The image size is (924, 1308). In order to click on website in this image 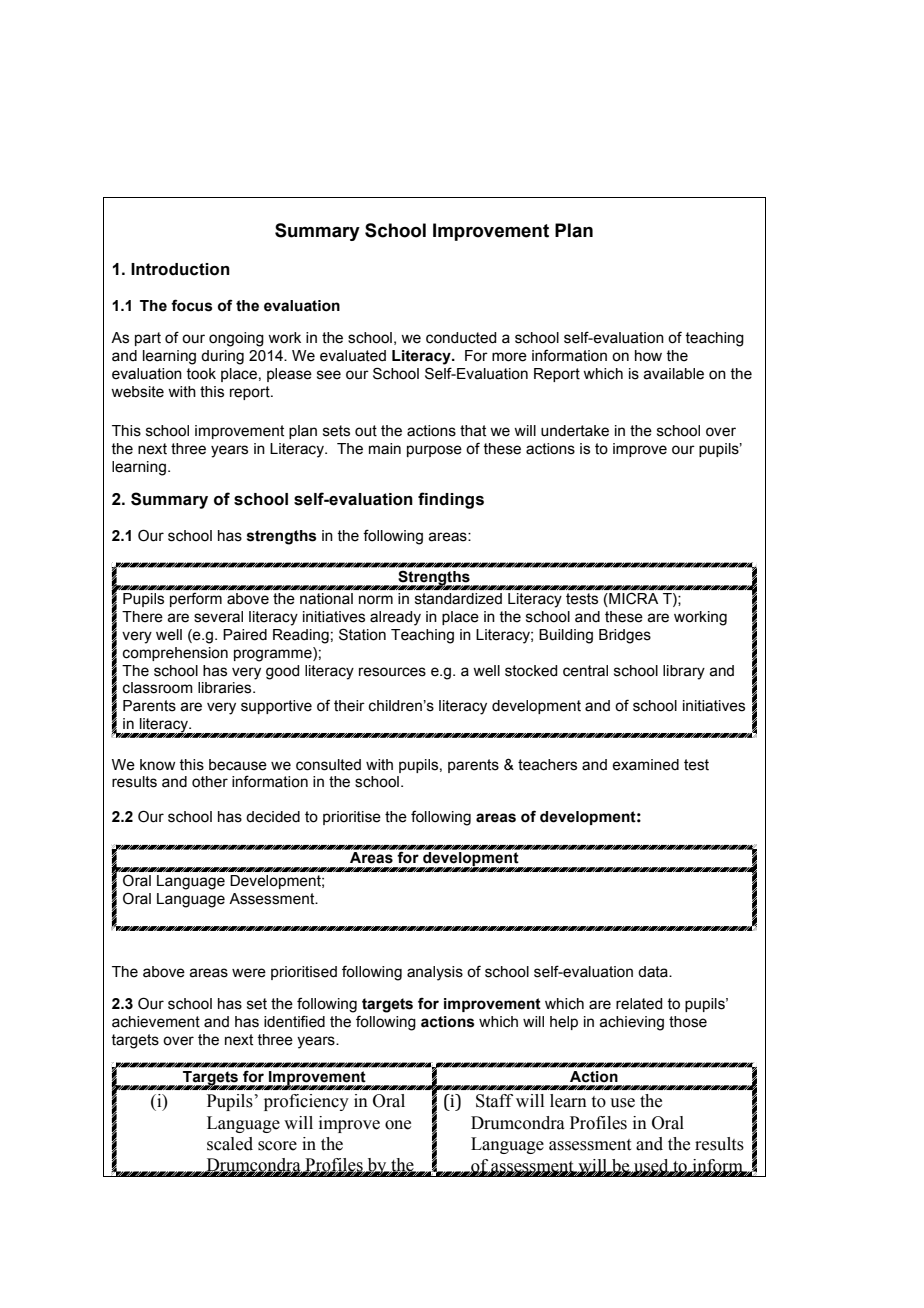, I will do `click(137, 392)`.
